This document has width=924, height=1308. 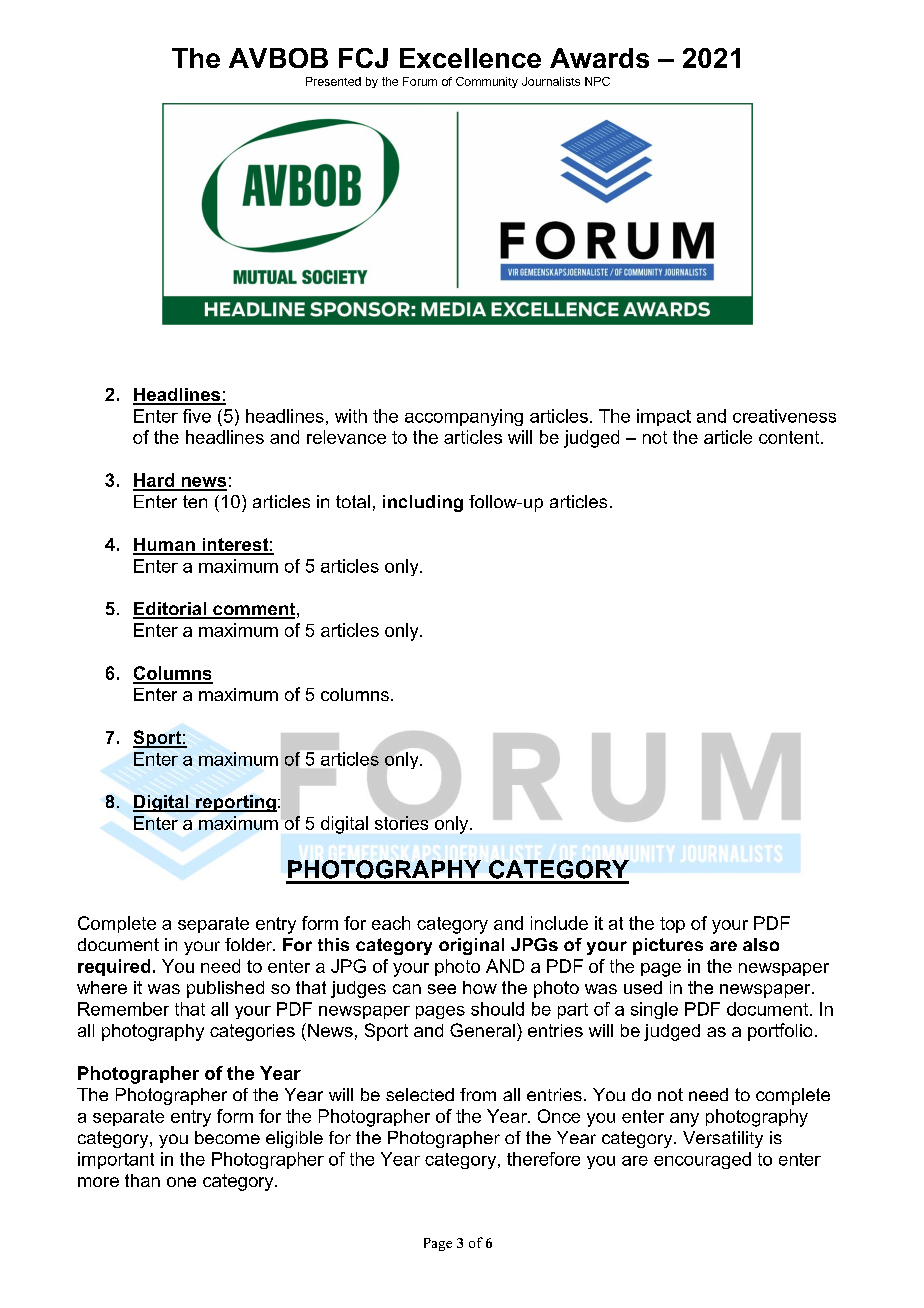 What do you see at coordinates (672, 925) in the document?
I see `top` at bounding box center [672, 925].
